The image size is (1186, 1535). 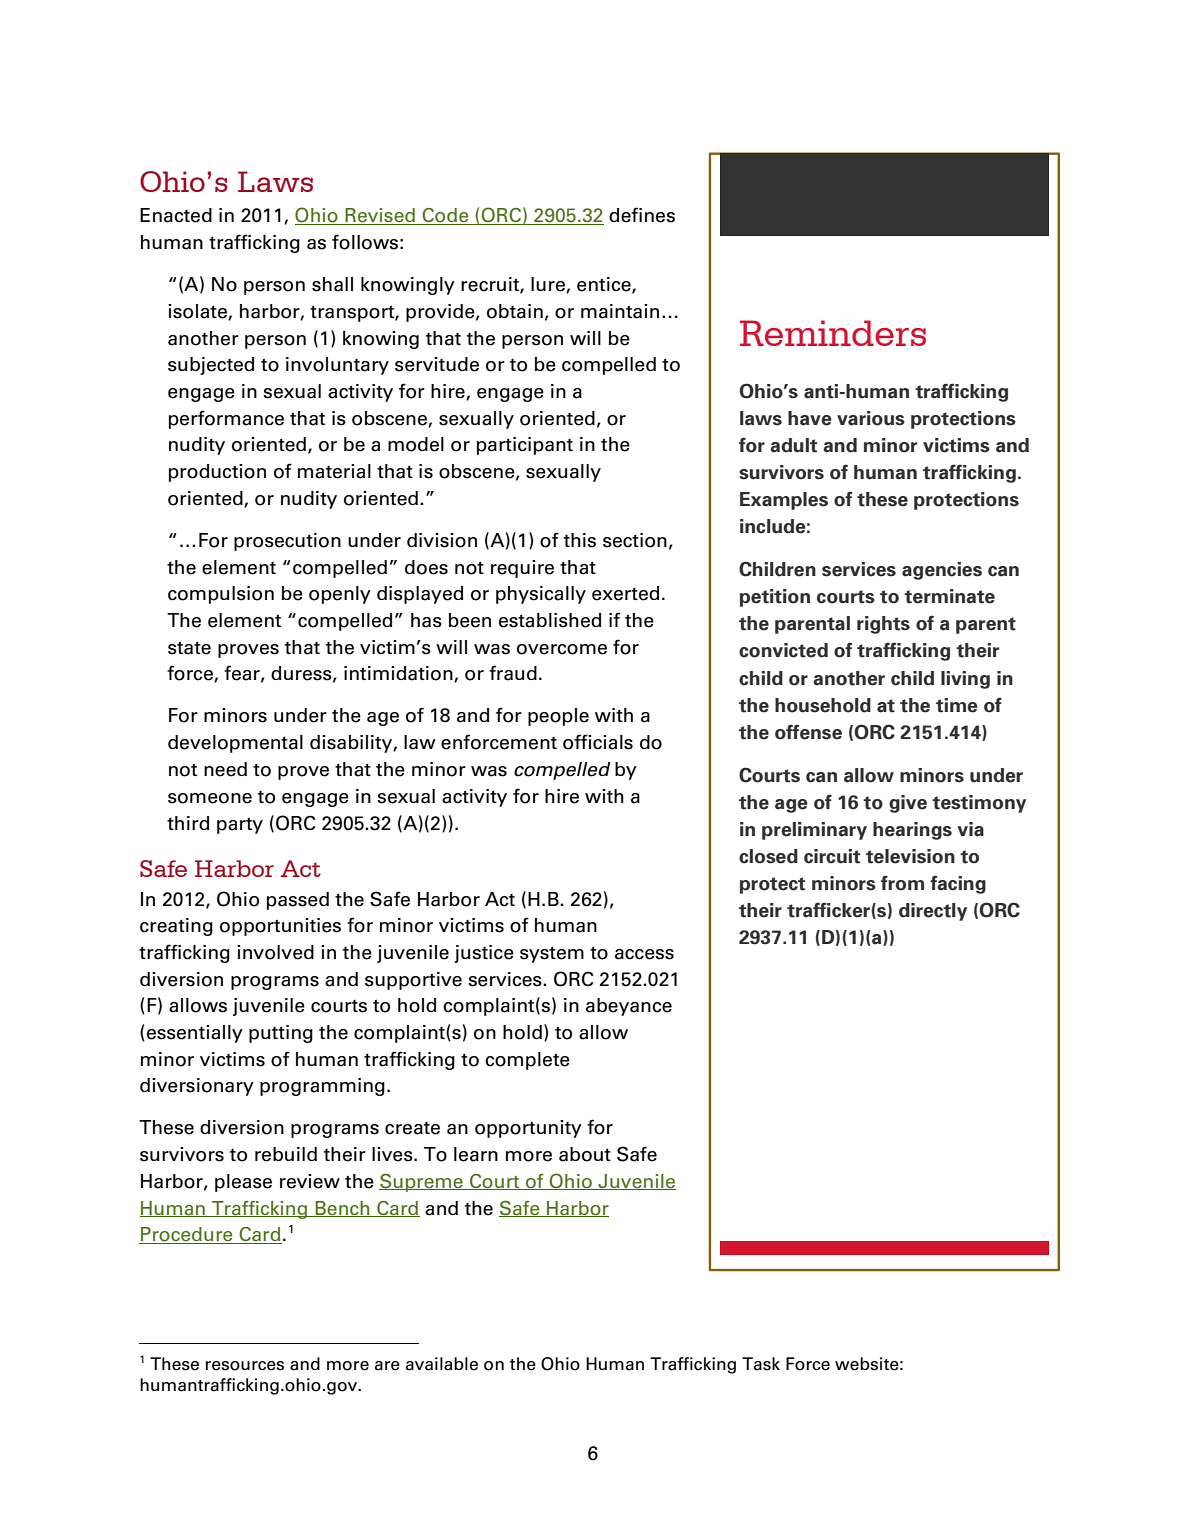 What do you see at coordinates (883, 625) in the document?
I see `rights` at bounding box center [883, 625].
